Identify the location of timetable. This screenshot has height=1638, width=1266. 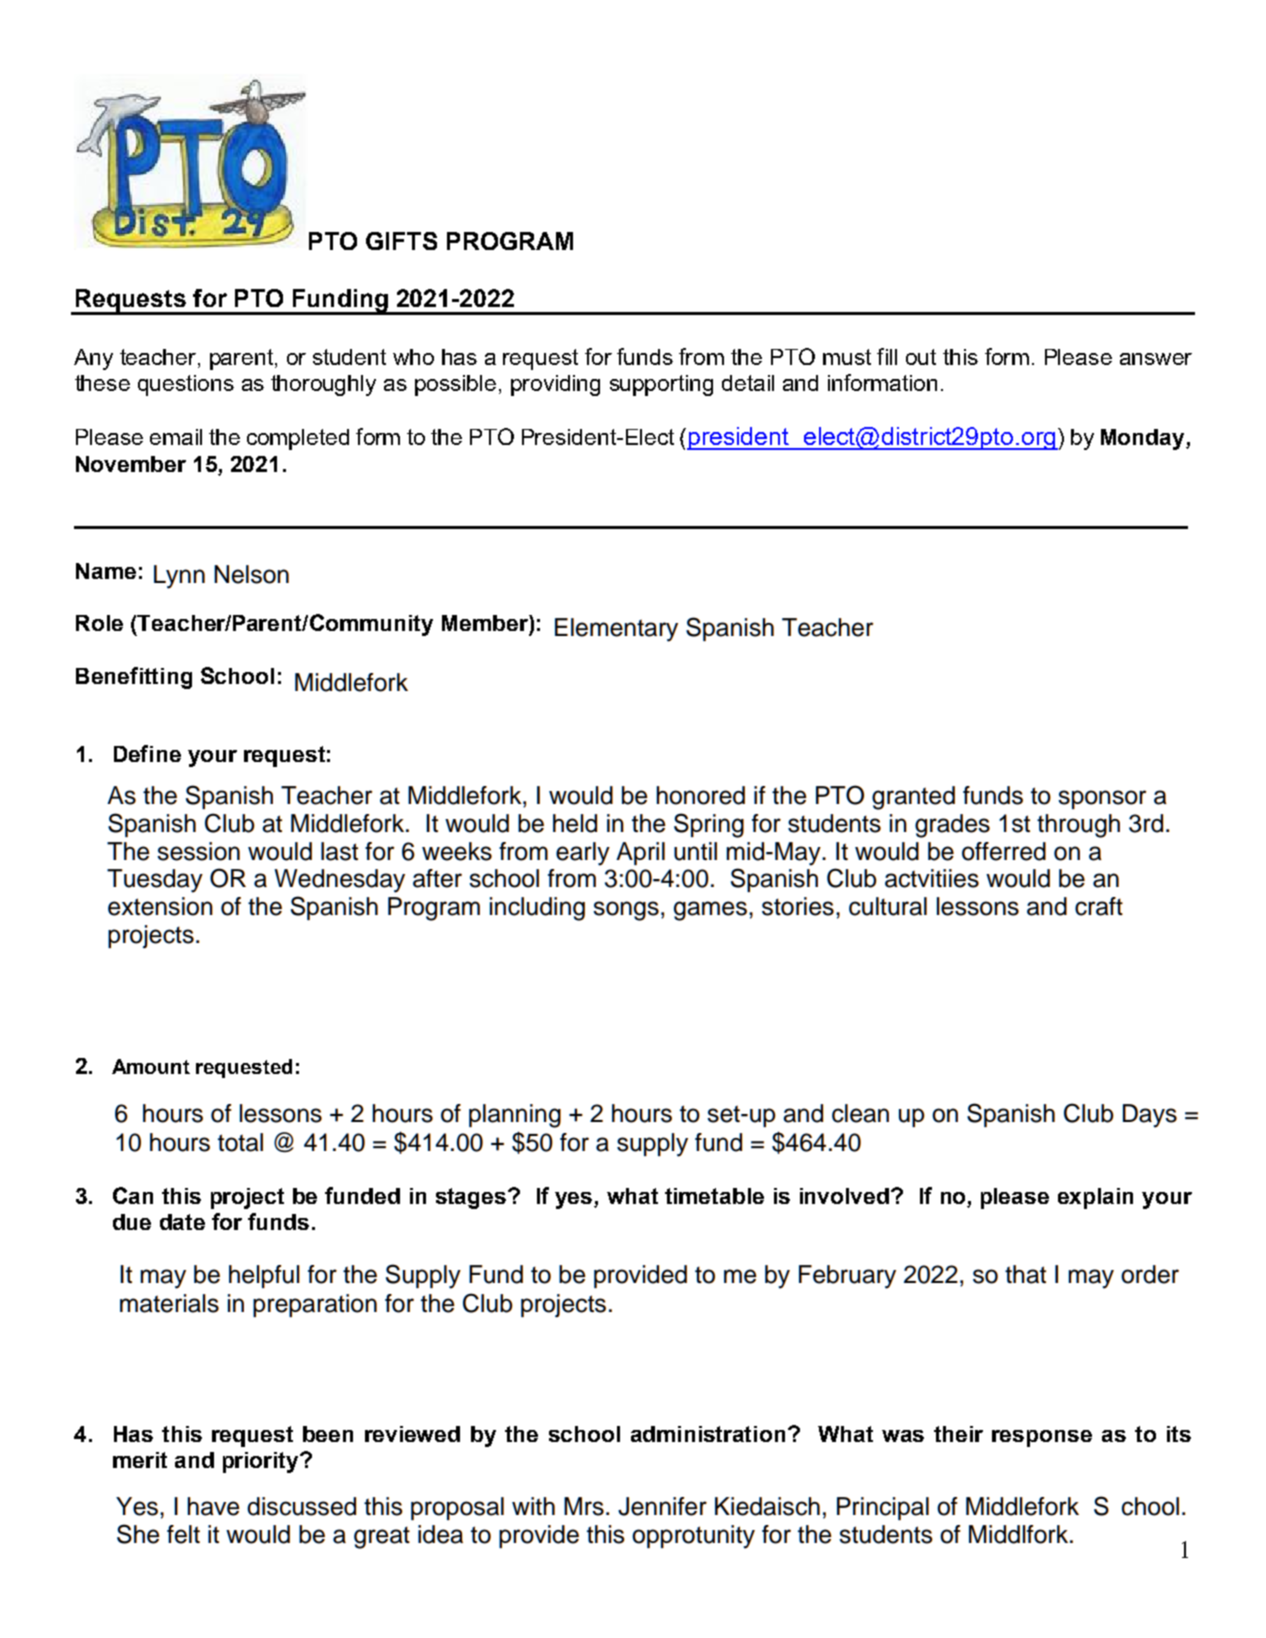
(714, 1196).
